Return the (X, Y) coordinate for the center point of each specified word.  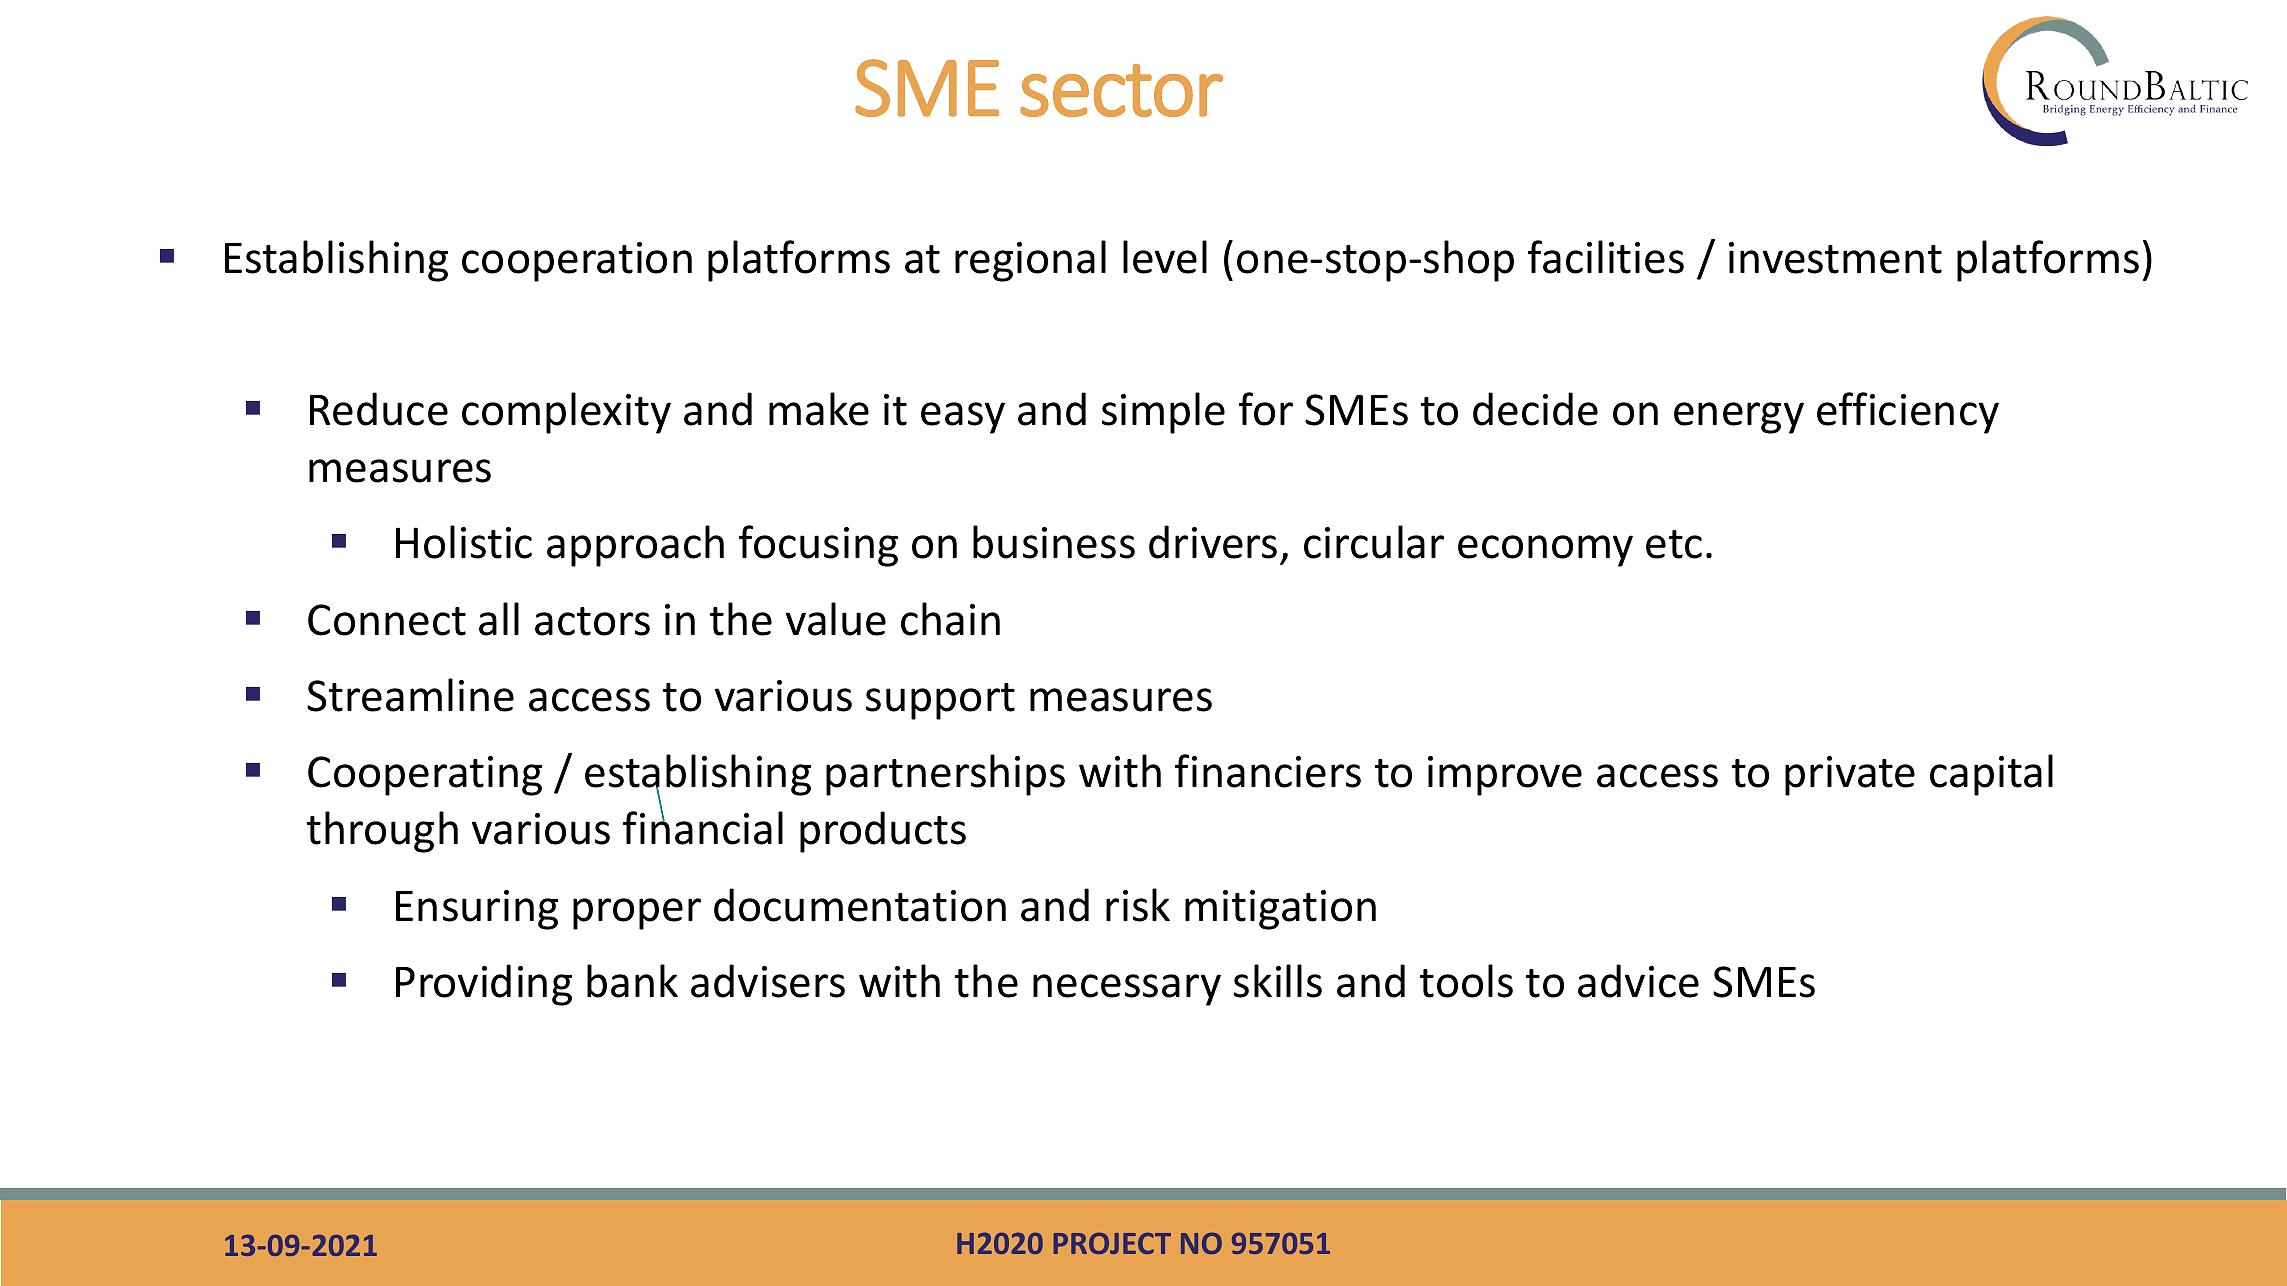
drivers (1213, 542)
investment (1835, 258)
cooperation (577, 262)
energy (1739, 418)
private (1850, 776)
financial (703, 827)
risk (1138, 905)
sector (1121, 90)
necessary (1127, 990)
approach (635, 546)
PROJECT (1112, 1243)
